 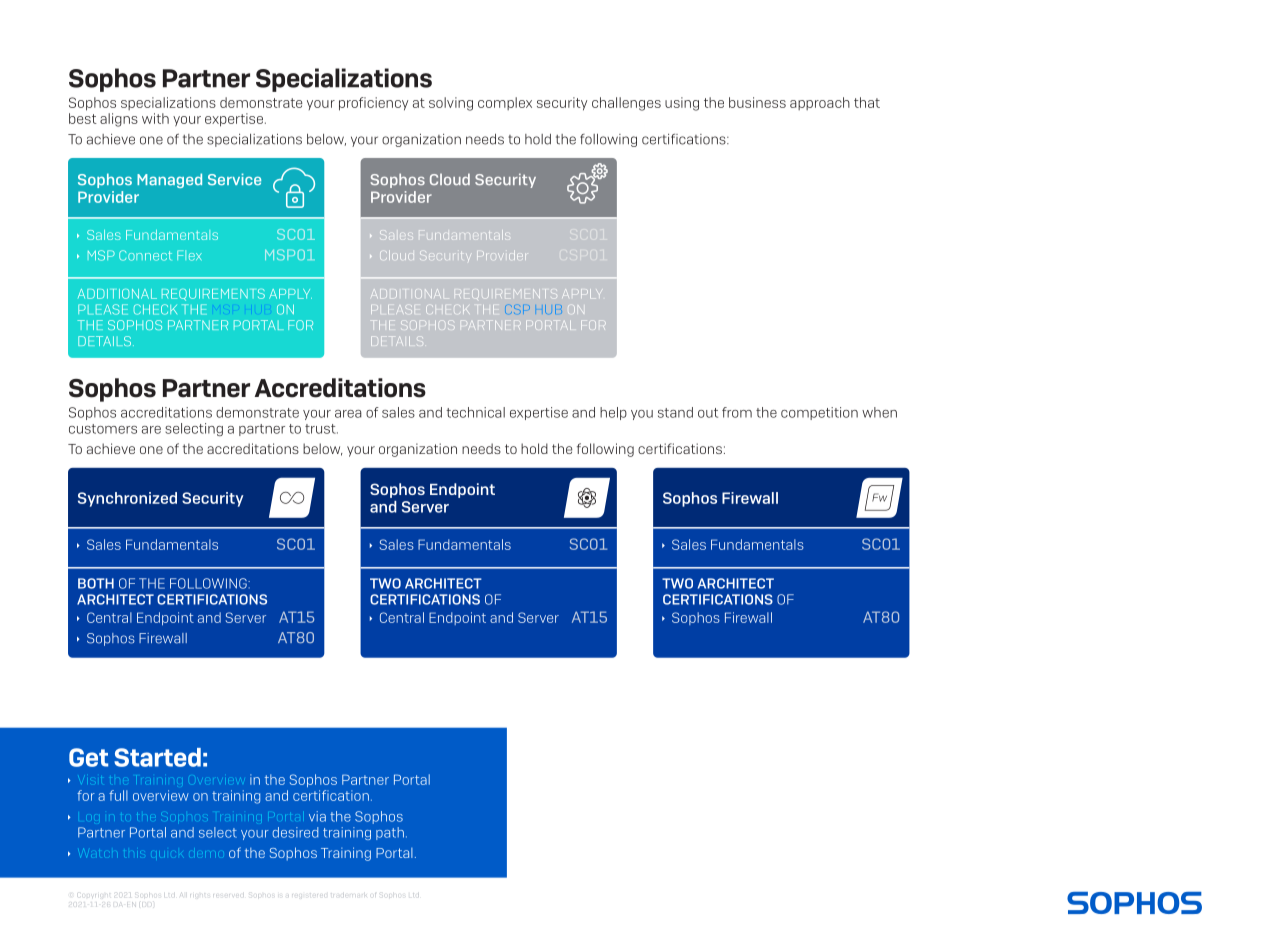 I want to click on business, so click(x=757, y=102).
